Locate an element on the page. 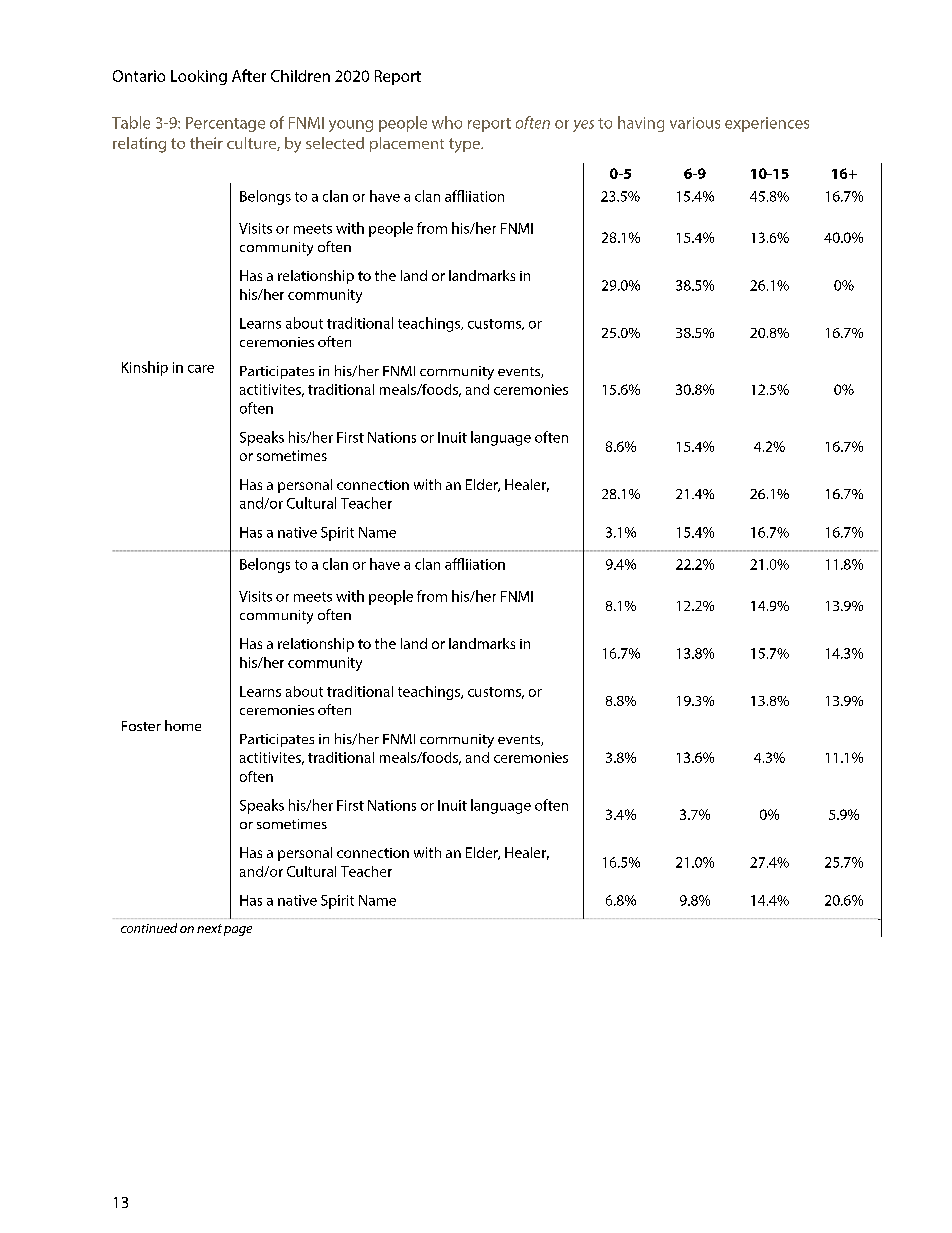 Image resolution: width=952 pixels, height=1233 pixels. Kinship is located at coordinates (145, 368).
